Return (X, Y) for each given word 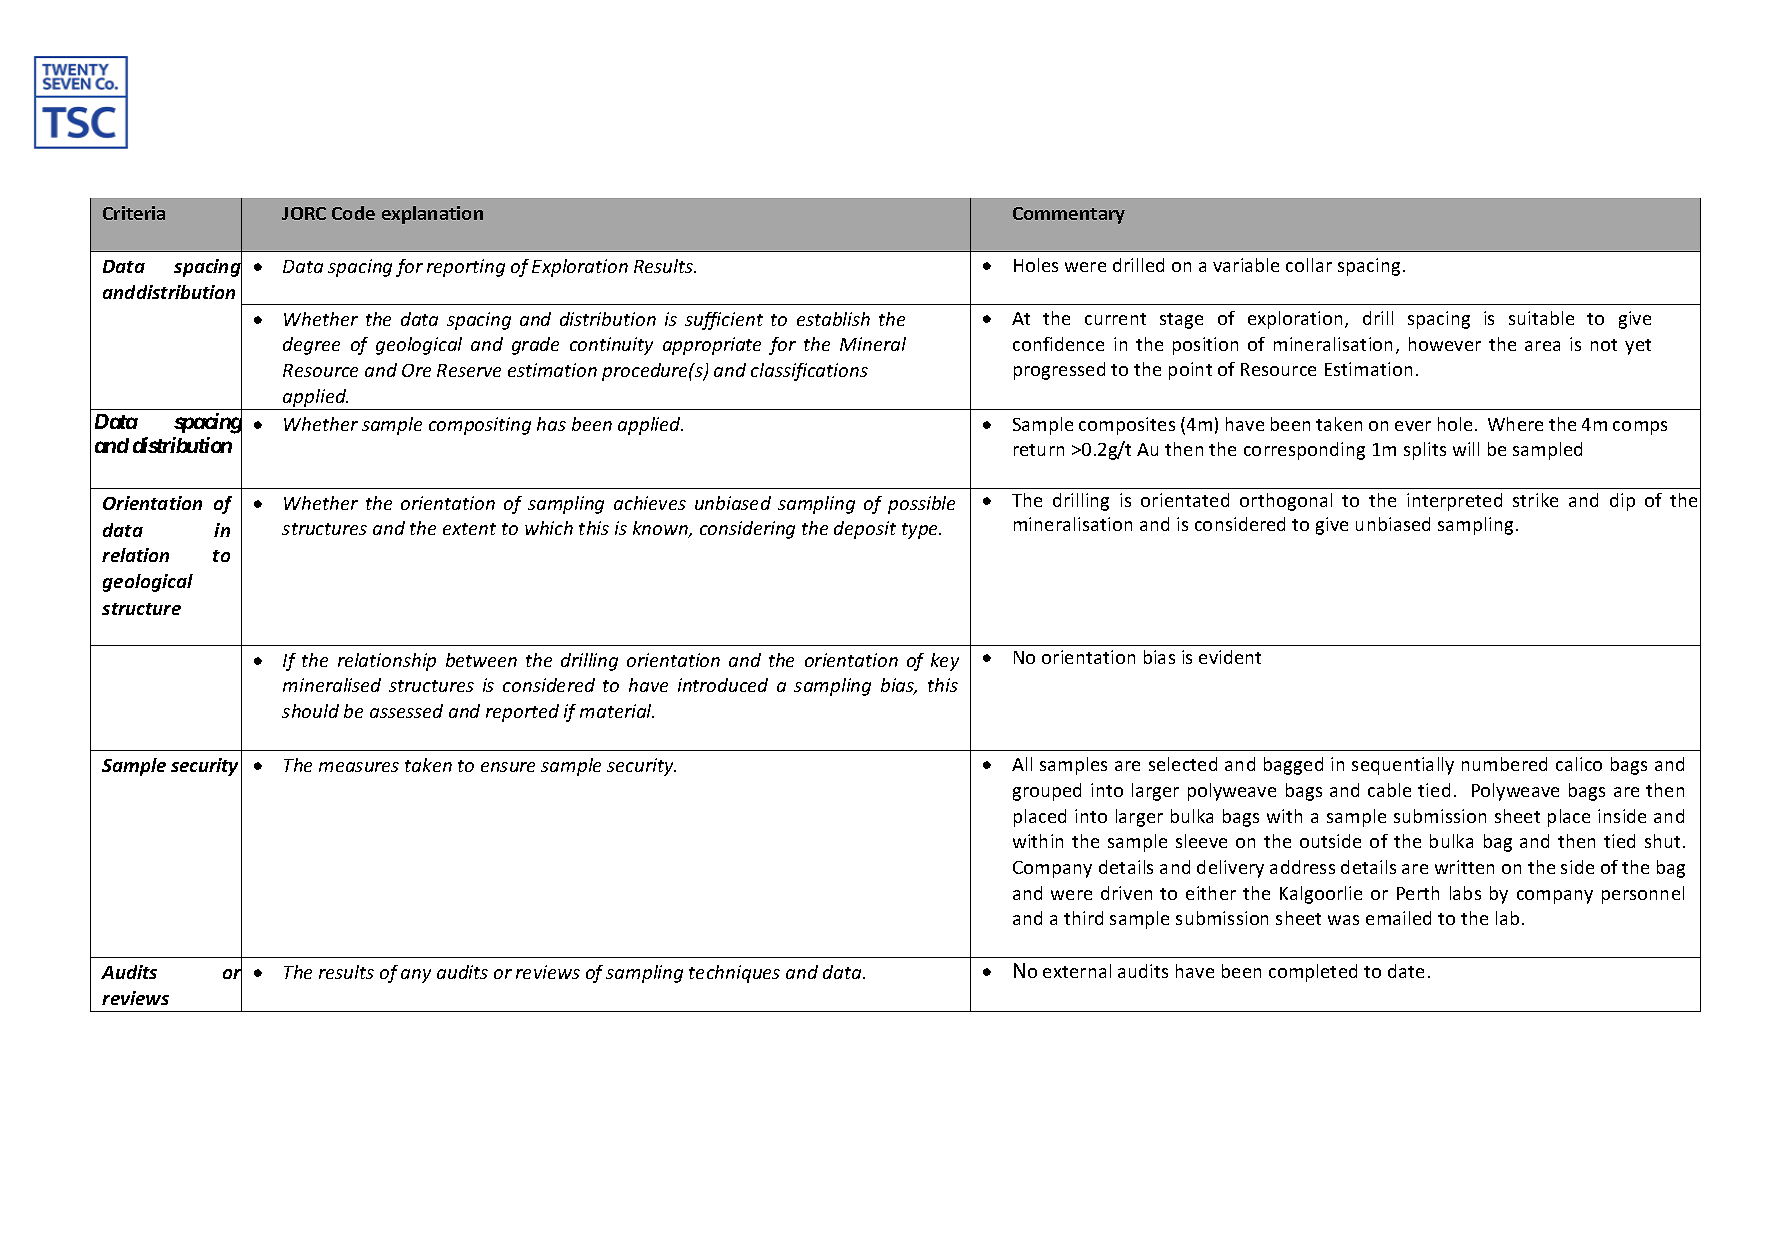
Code (353, 213)
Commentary (1069, 215)
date (1406, 971)
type (921, 531)
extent (469, 529)
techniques (734, 974)
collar (1309, 265)
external (1077, 971)
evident (1230, 657)
